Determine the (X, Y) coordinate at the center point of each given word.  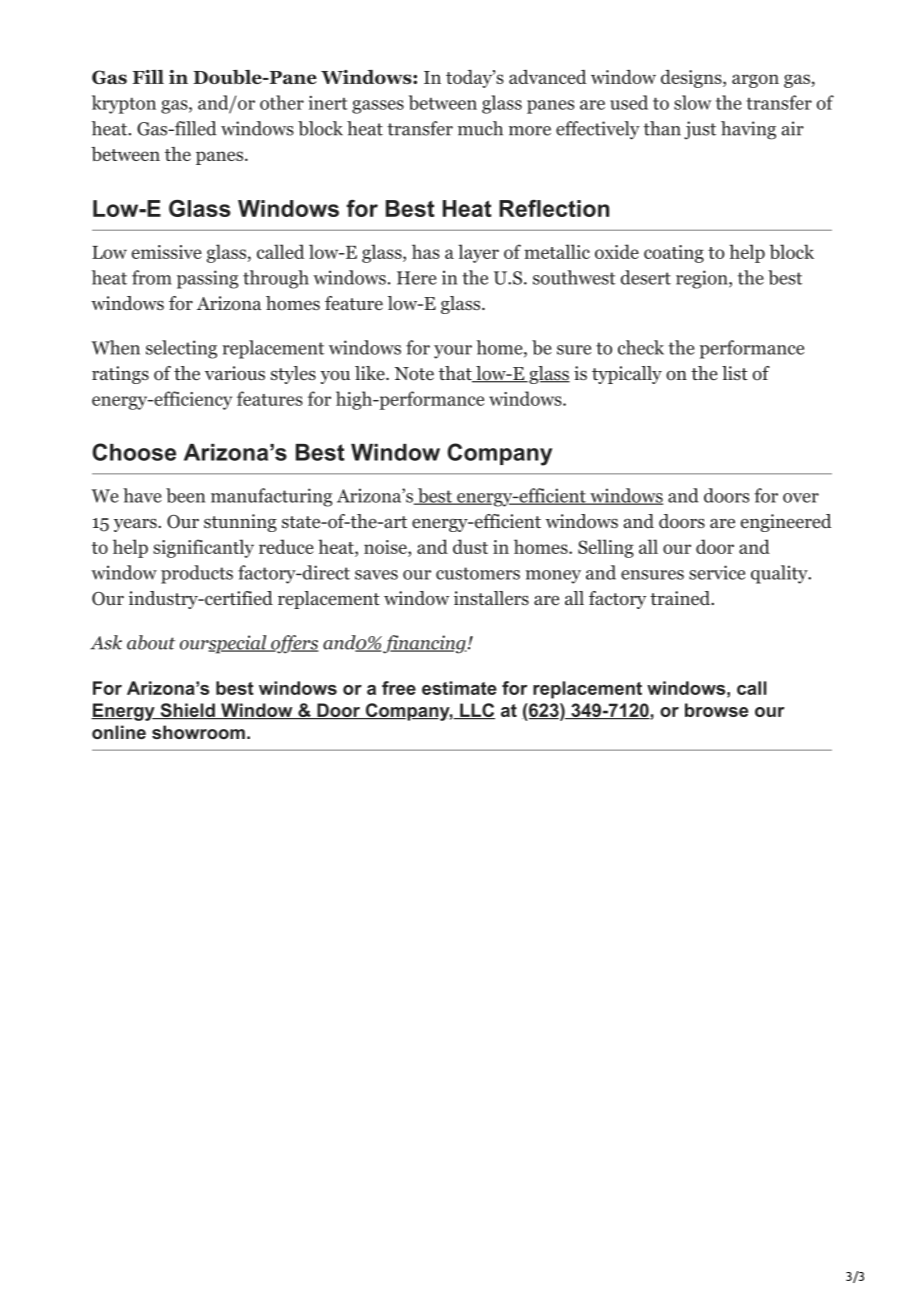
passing (208, 279)
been (185, 495)
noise (386, 547)
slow (692, 102)
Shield (187, 711)
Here (417, 278)
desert (646, 277)
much (480, 128)
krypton (124, 104)
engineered (786, 523)
